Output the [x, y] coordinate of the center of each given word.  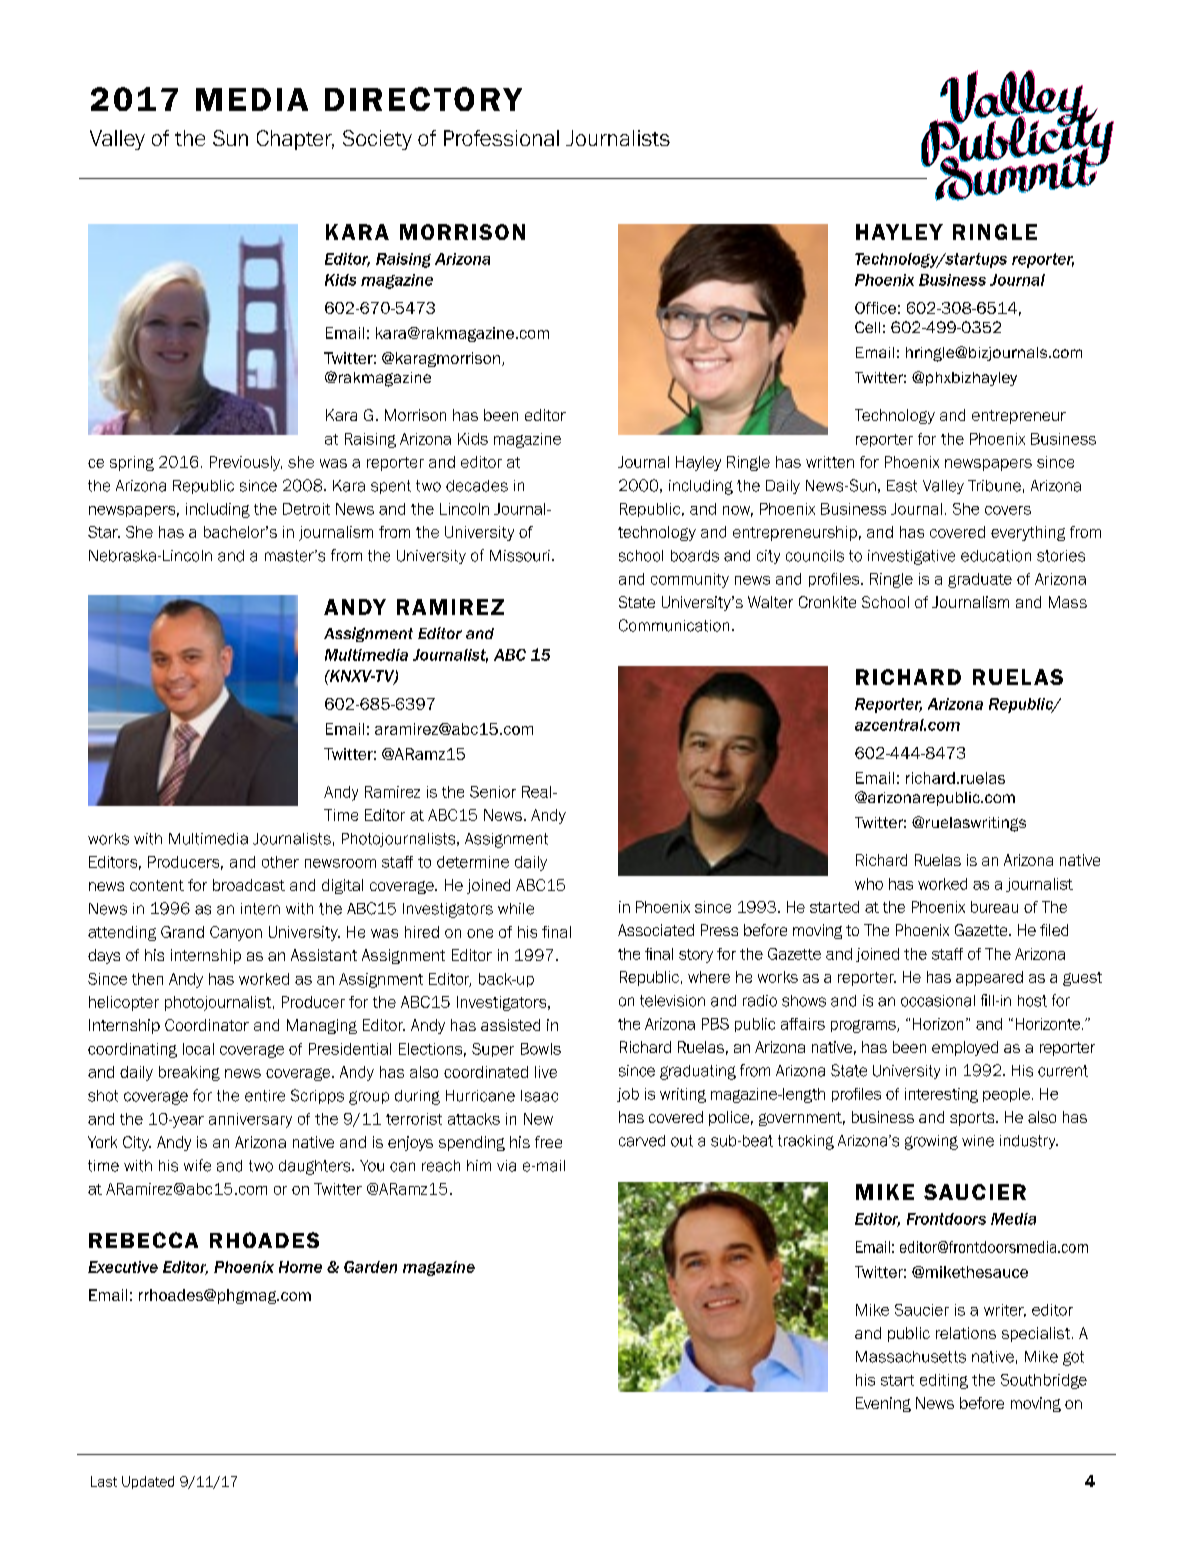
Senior [493, 792]
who [869, 884]
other [280, 862]
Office [875, 308]
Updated [148, 1482]
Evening [883, 1404]
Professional [501, 138]
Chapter [295, 140]
